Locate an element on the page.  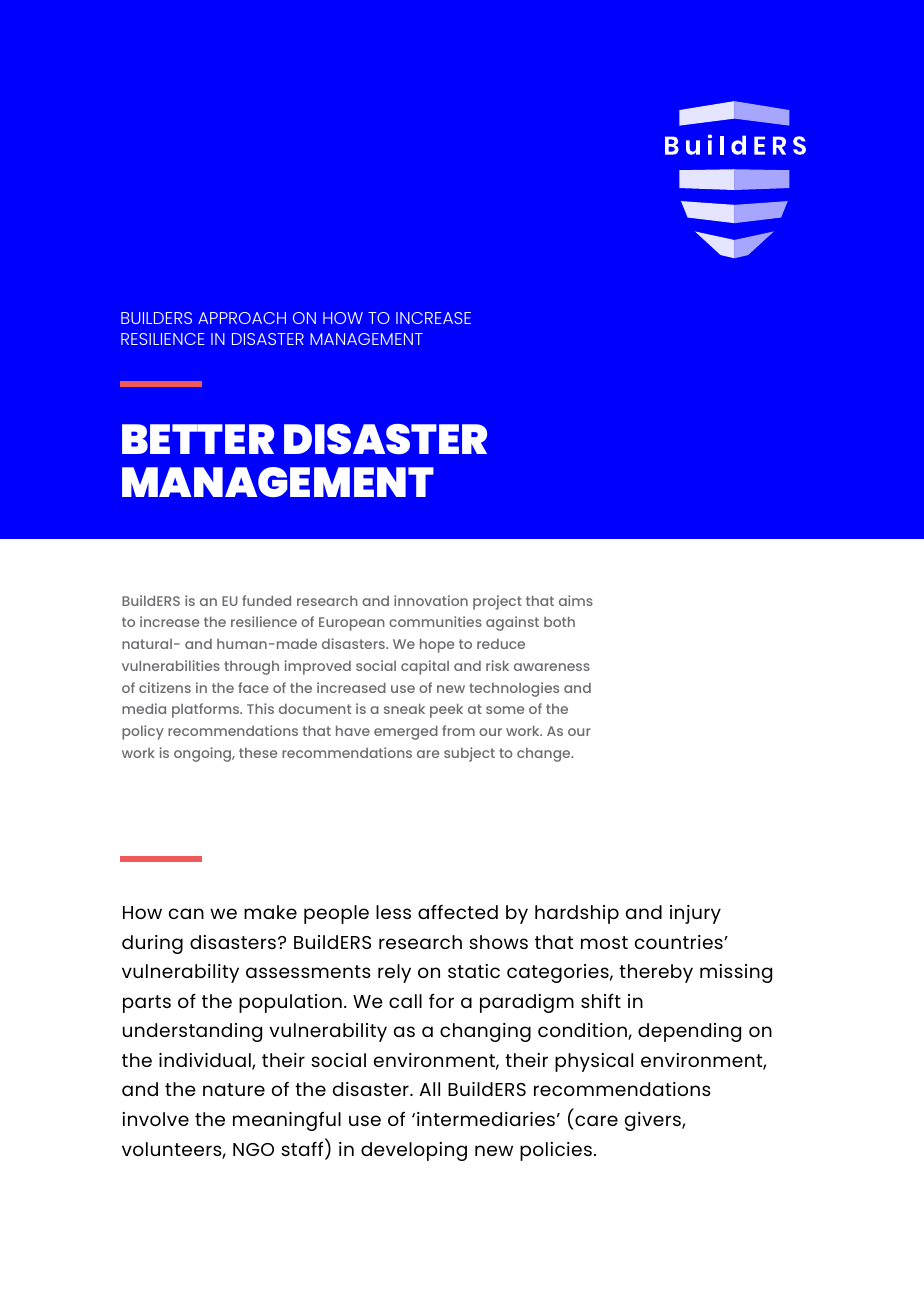
aims is located at coordinates (576, 600).
